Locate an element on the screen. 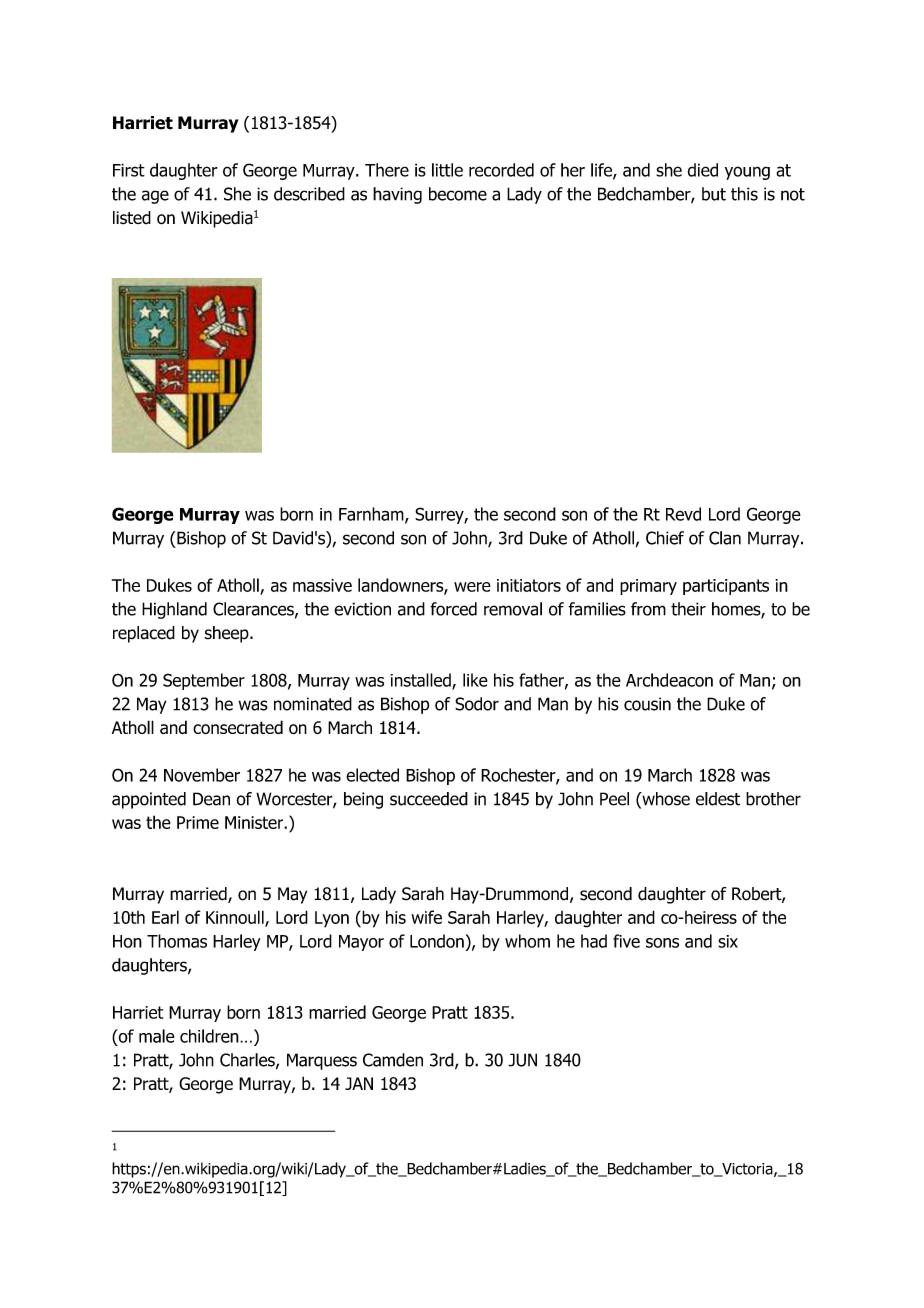 Image resolution: width=924 pixels, height=1308 pixels. sheep is located at coordinates (227, 634).
